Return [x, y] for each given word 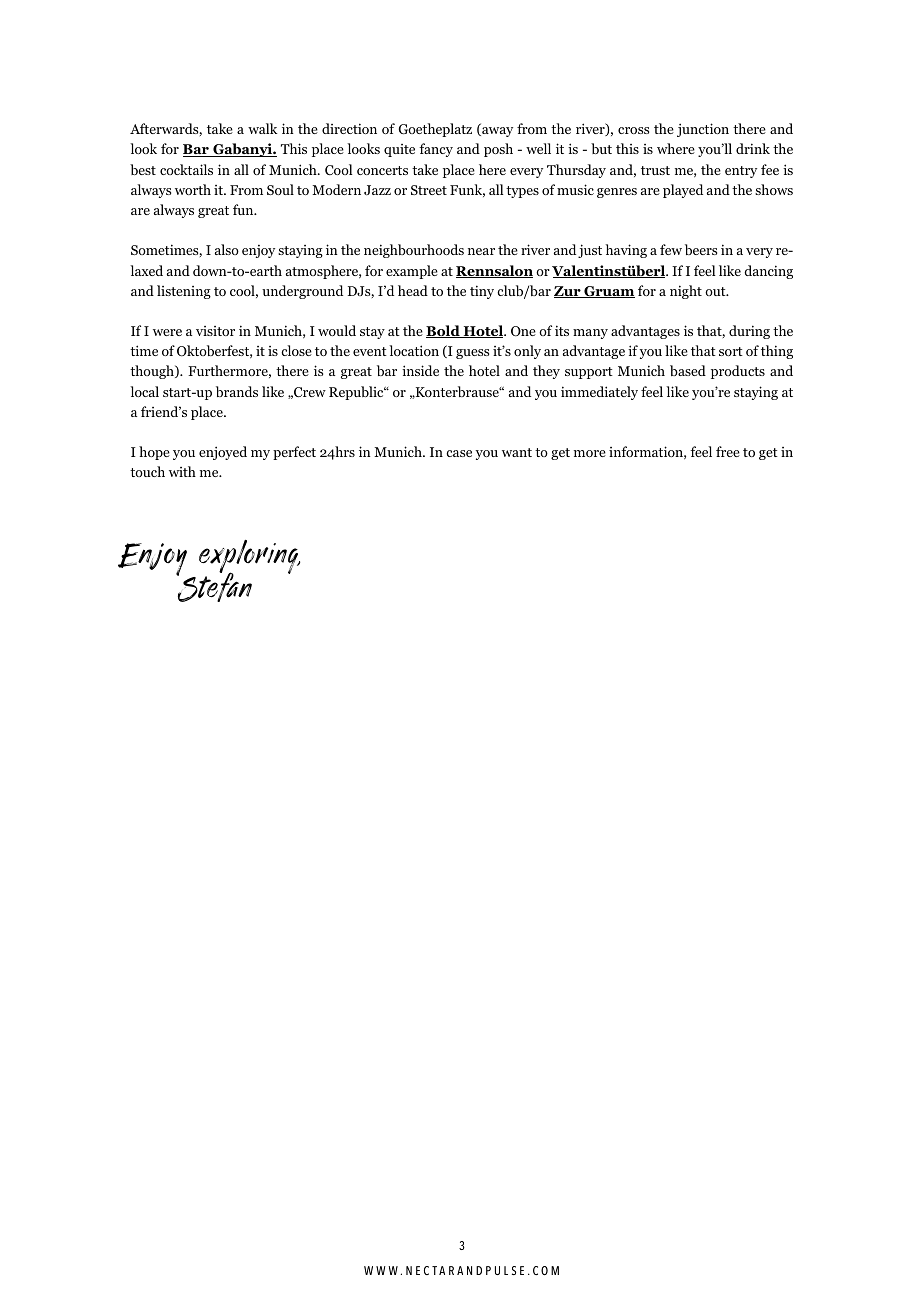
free [728, 451]
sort [731, 351]
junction [703, 130]
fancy [436, 150]
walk [262, 128]
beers [701, 249]
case [459, 453]
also [227, 249]
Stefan [214, 586]
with [182, 471]
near [481, 251]
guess [472, 354]
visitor [215, 331]
